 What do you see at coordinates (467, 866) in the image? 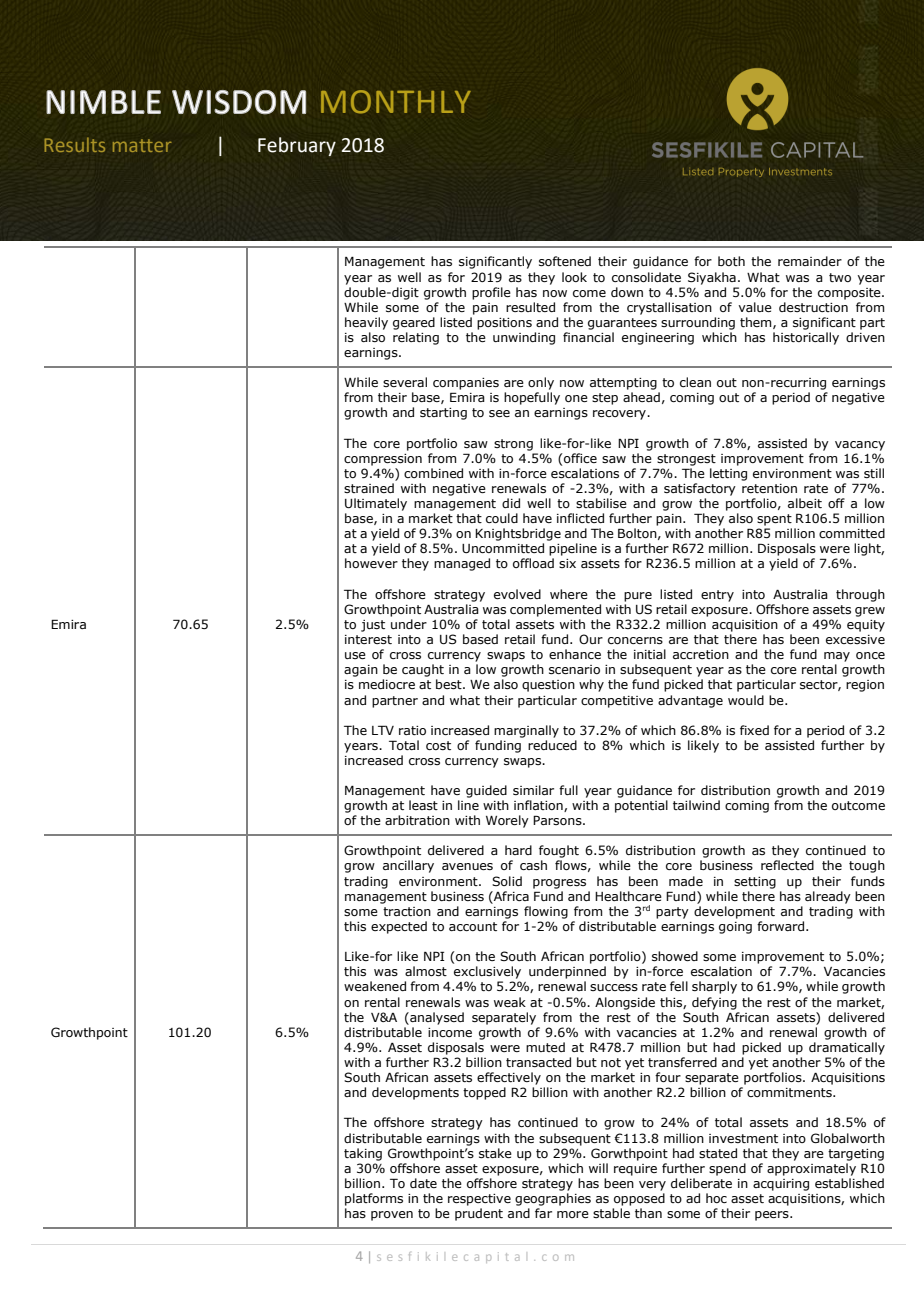
I see `avenues` at bounding box center [467, 866].
